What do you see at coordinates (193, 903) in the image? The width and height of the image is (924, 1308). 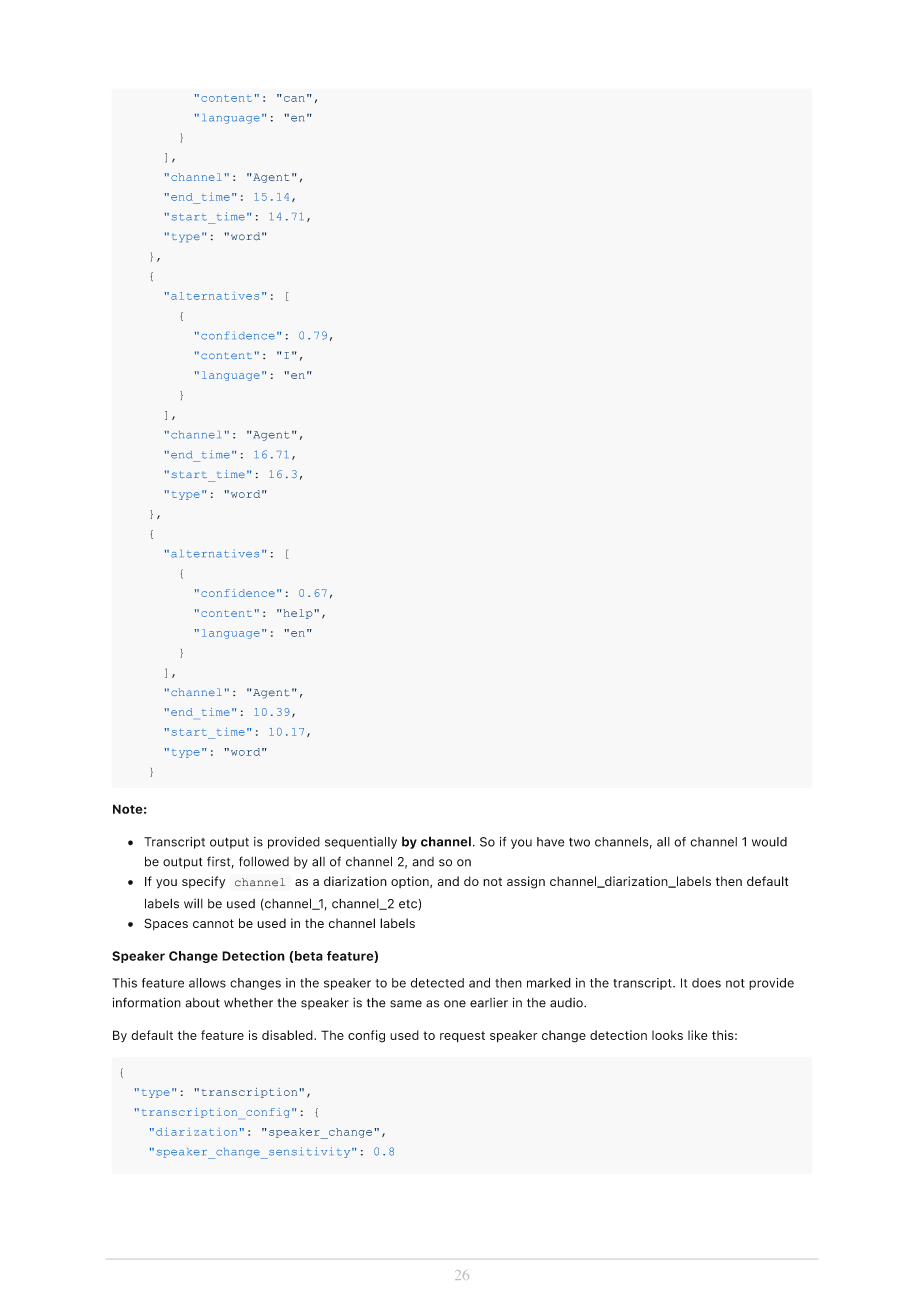 I see `will` at bounding box center [193, 903].
